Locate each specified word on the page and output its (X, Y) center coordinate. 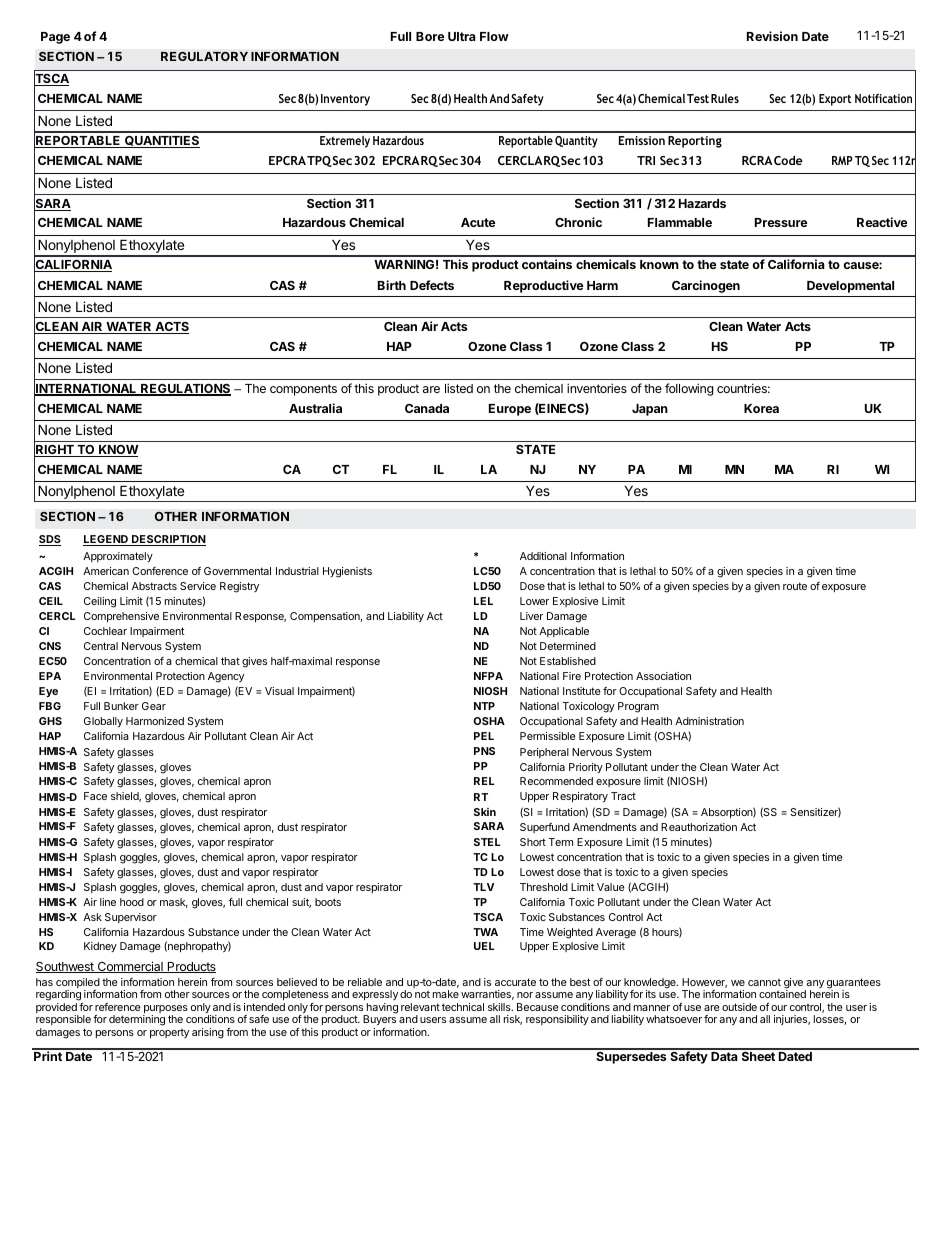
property (169, 1034)
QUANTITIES (161, 142)
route (795, 586)
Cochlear (105, 631)
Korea (761, 408)
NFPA (488, 676)
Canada (427, 408)
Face (95, 796)
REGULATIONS (185, 390)
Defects (432, 285)
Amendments (605, 827)
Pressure (781, 222)
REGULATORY (204, 56)
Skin (485, 812)
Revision (772, 36)
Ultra (462, 36)
